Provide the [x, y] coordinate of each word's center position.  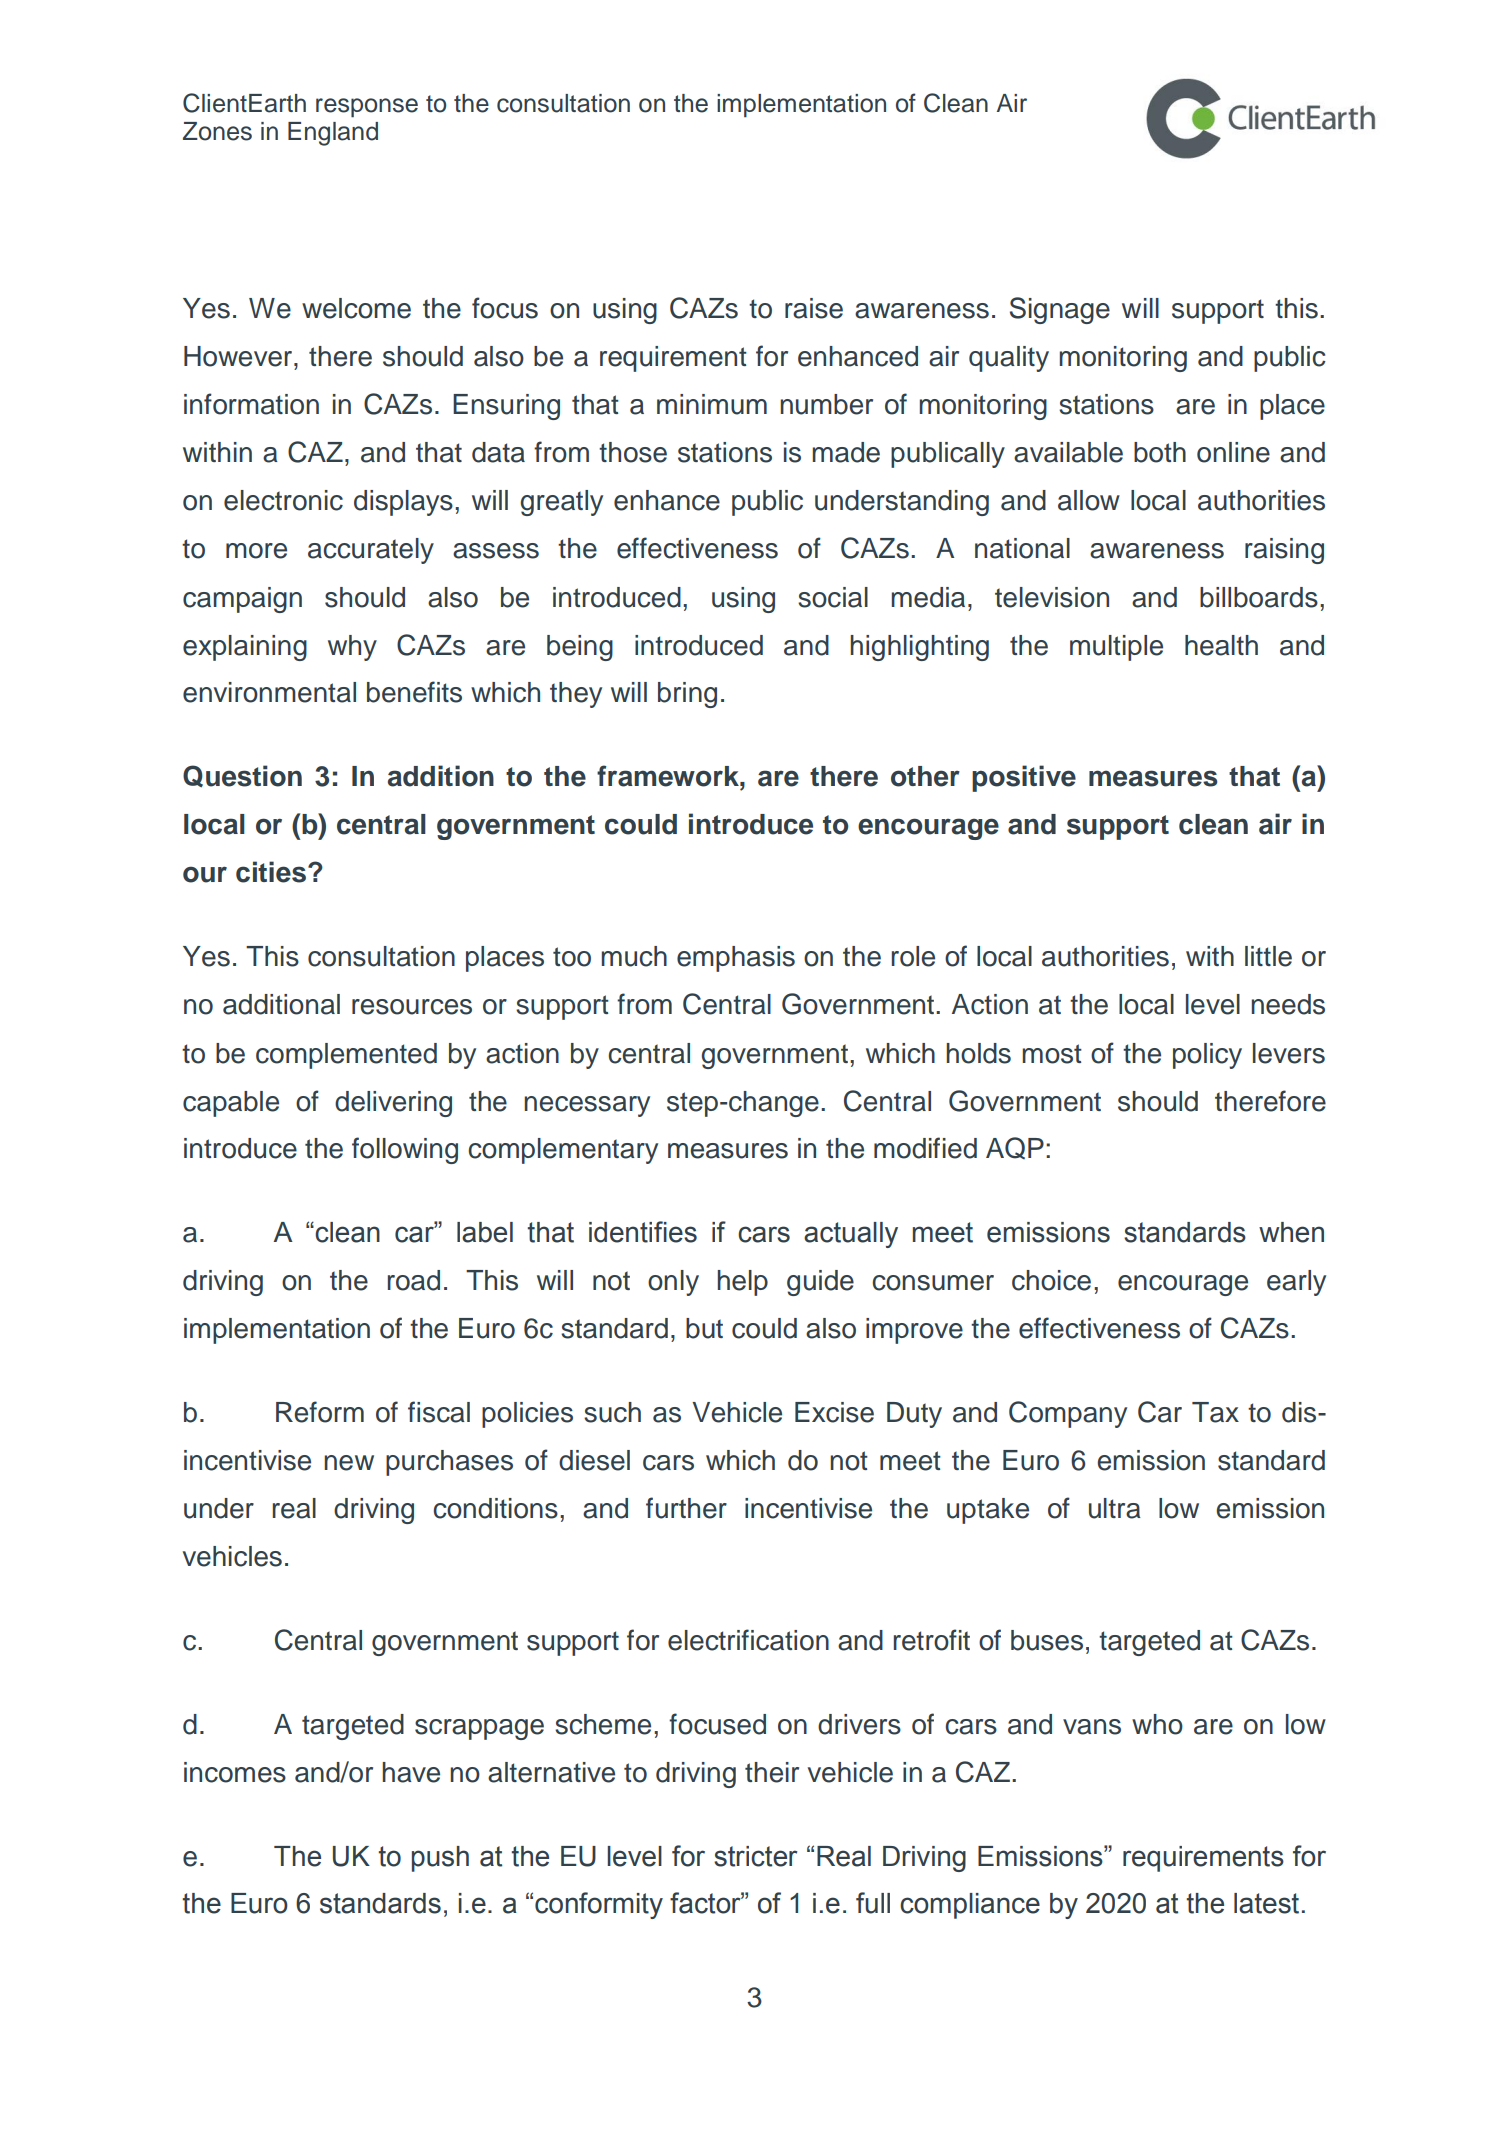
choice [1051, 1280]
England [333, 134]
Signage [1060, 310]
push [440, 1859]
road [413, 1280]
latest [1266, 1903]
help [742, 1283]
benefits [414, 692]
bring [687, 695]
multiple [1116, 648]
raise [814, 308]
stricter [755, 1856]
